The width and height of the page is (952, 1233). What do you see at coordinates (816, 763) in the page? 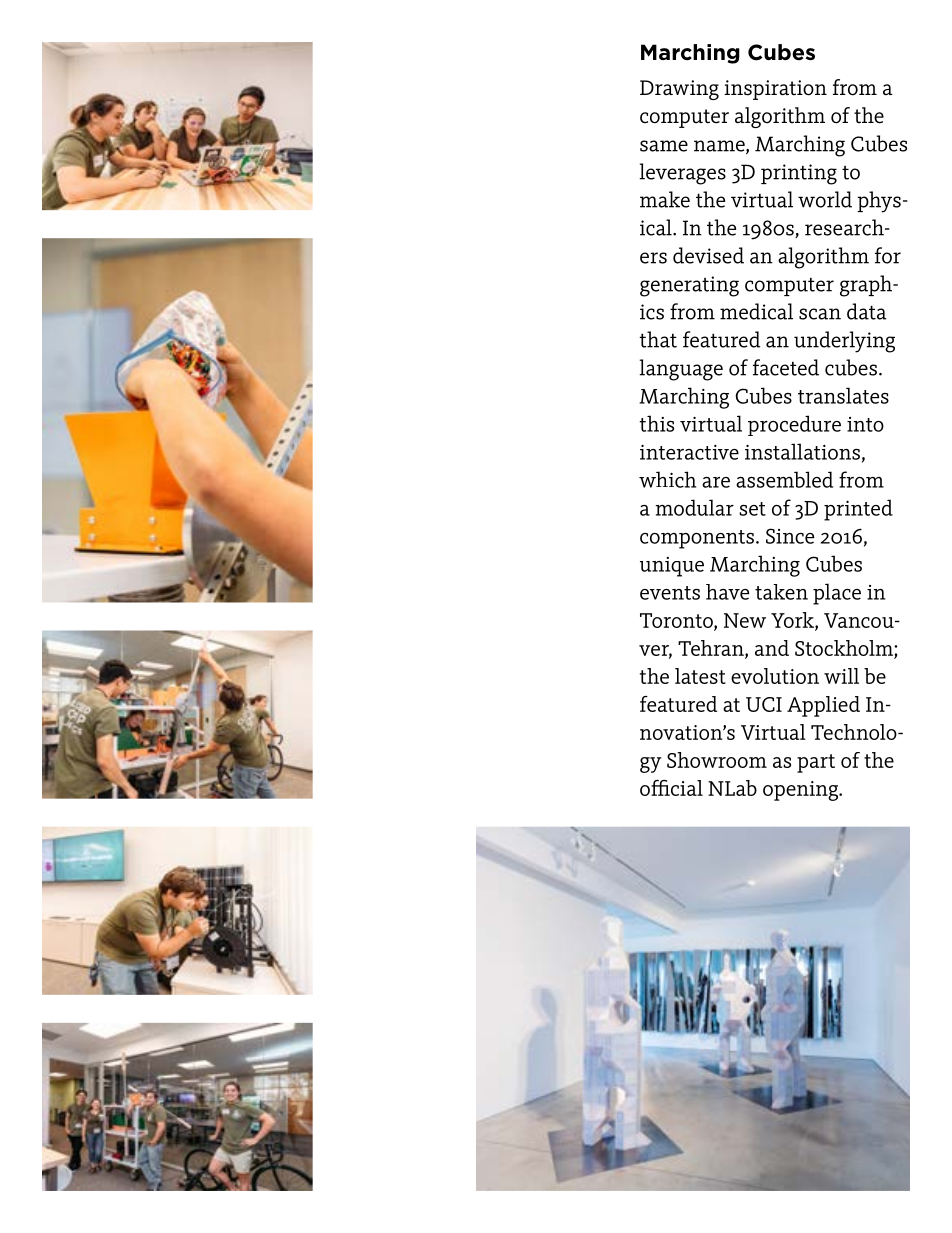
I see `part` at bounding box center [816, 763].
